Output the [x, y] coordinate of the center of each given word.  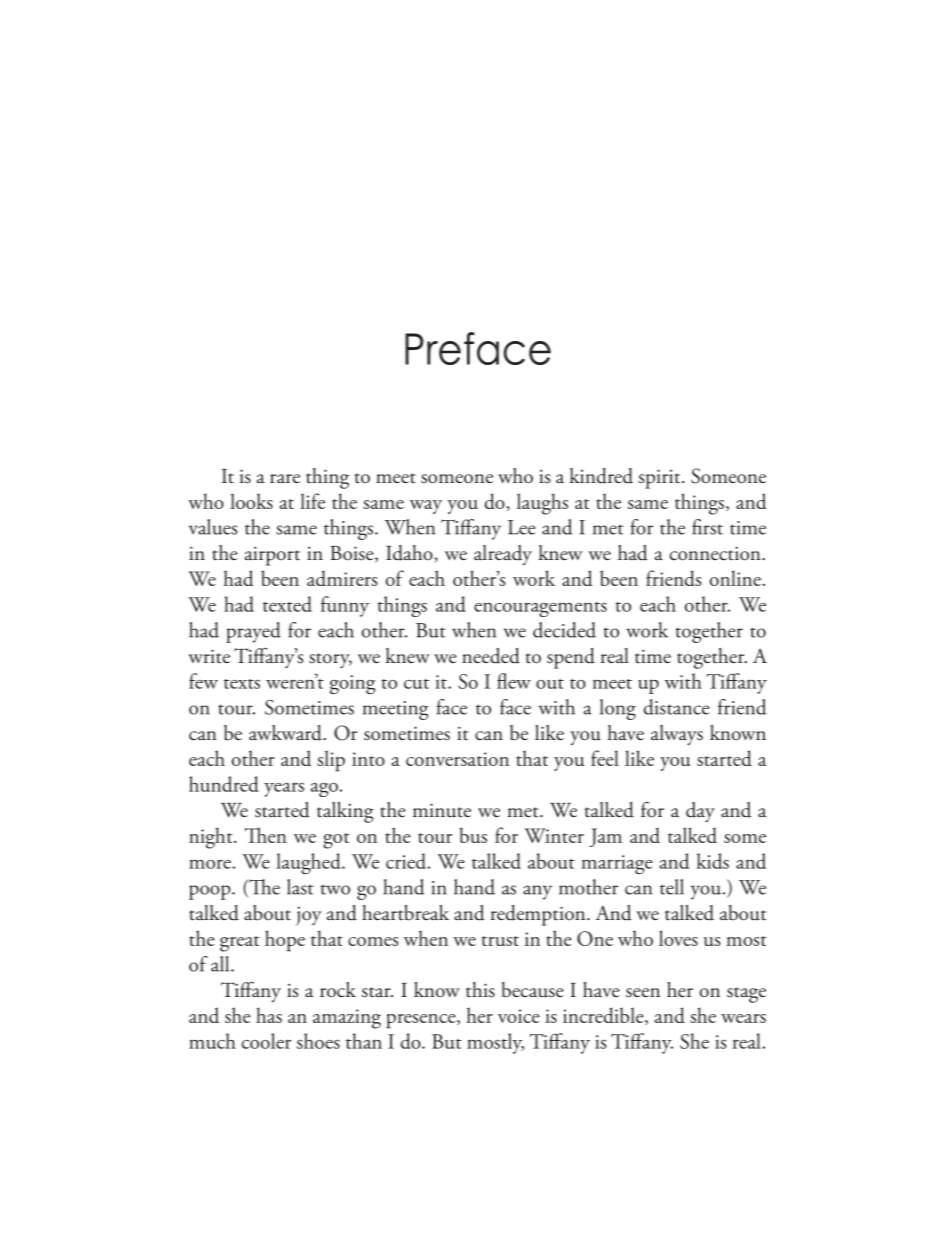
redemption [539, 915]
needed [491, 656]
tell [672, 887]
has [269, 1015]
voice [519, 1016]
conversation [457, 759]
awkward [286, 733]
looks [251, 501]
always [677, 735]
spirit [660, 479]
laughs [542, 504]
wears [743, 1018]
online [735, 578]
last [300, 887]
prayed [253, 632]
